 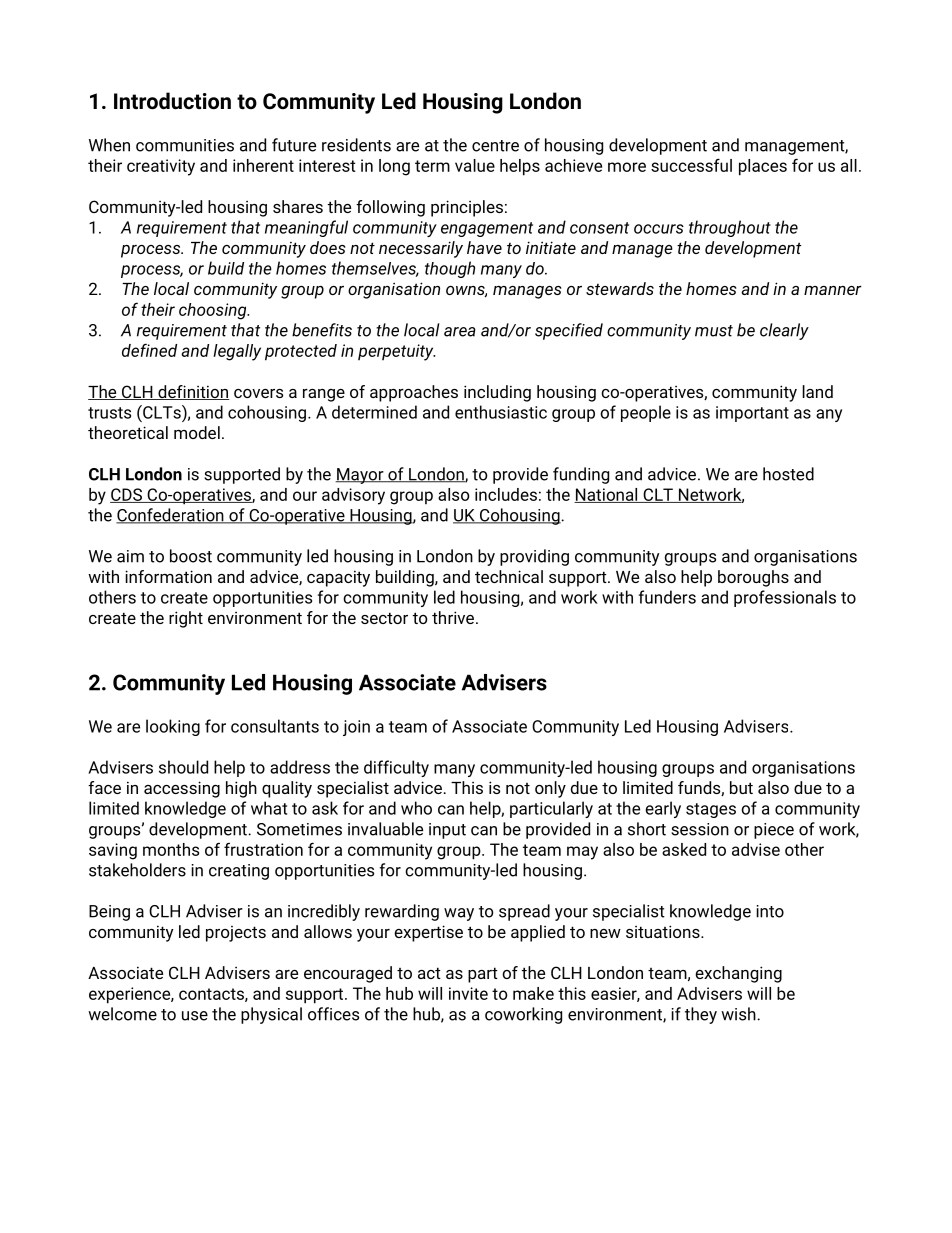 What do you see at coordinates (460, 332) in the page?
I see `area` at bounding box center [460, 332].
